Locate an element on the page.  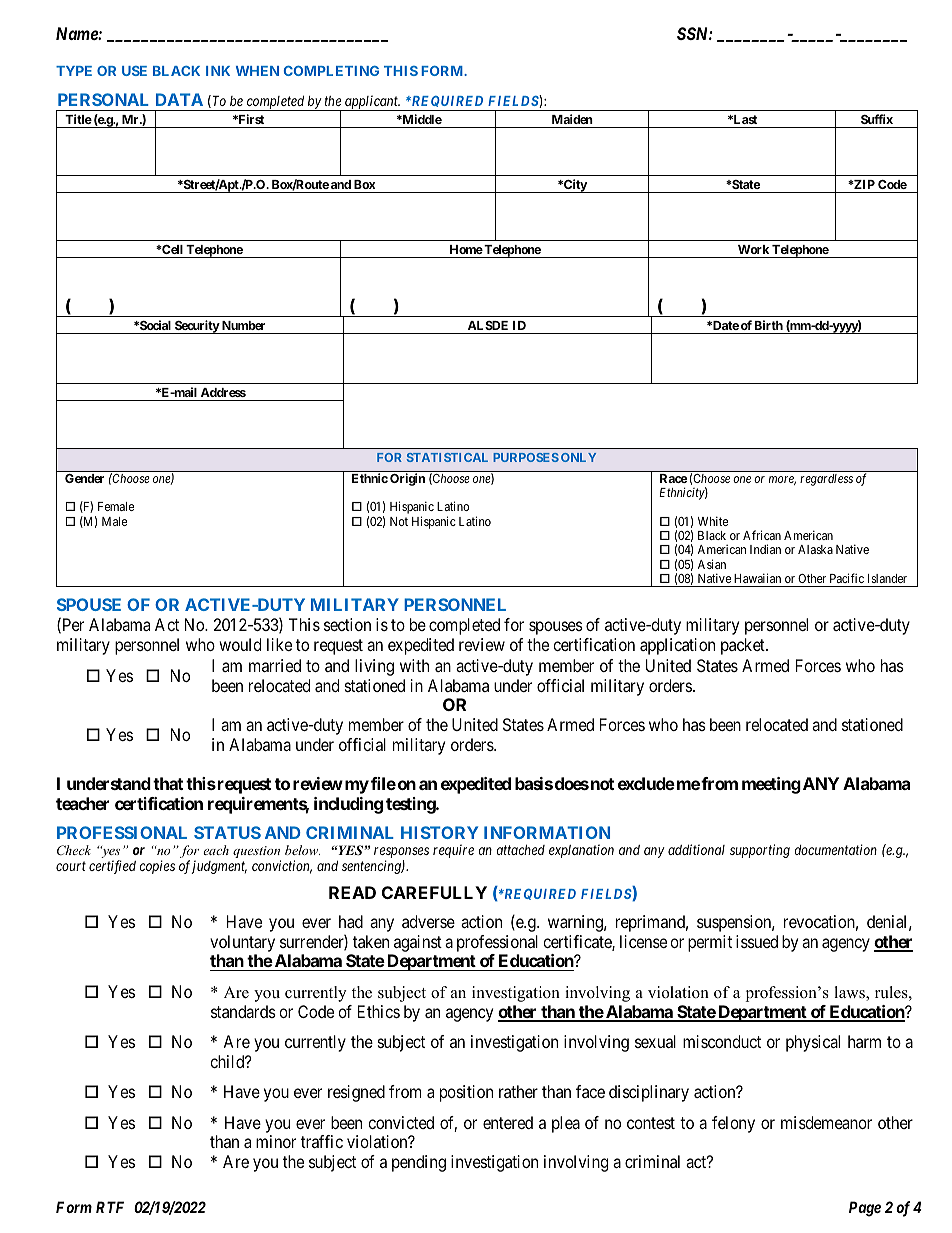
exclude is located at coordinates (646, 783).
